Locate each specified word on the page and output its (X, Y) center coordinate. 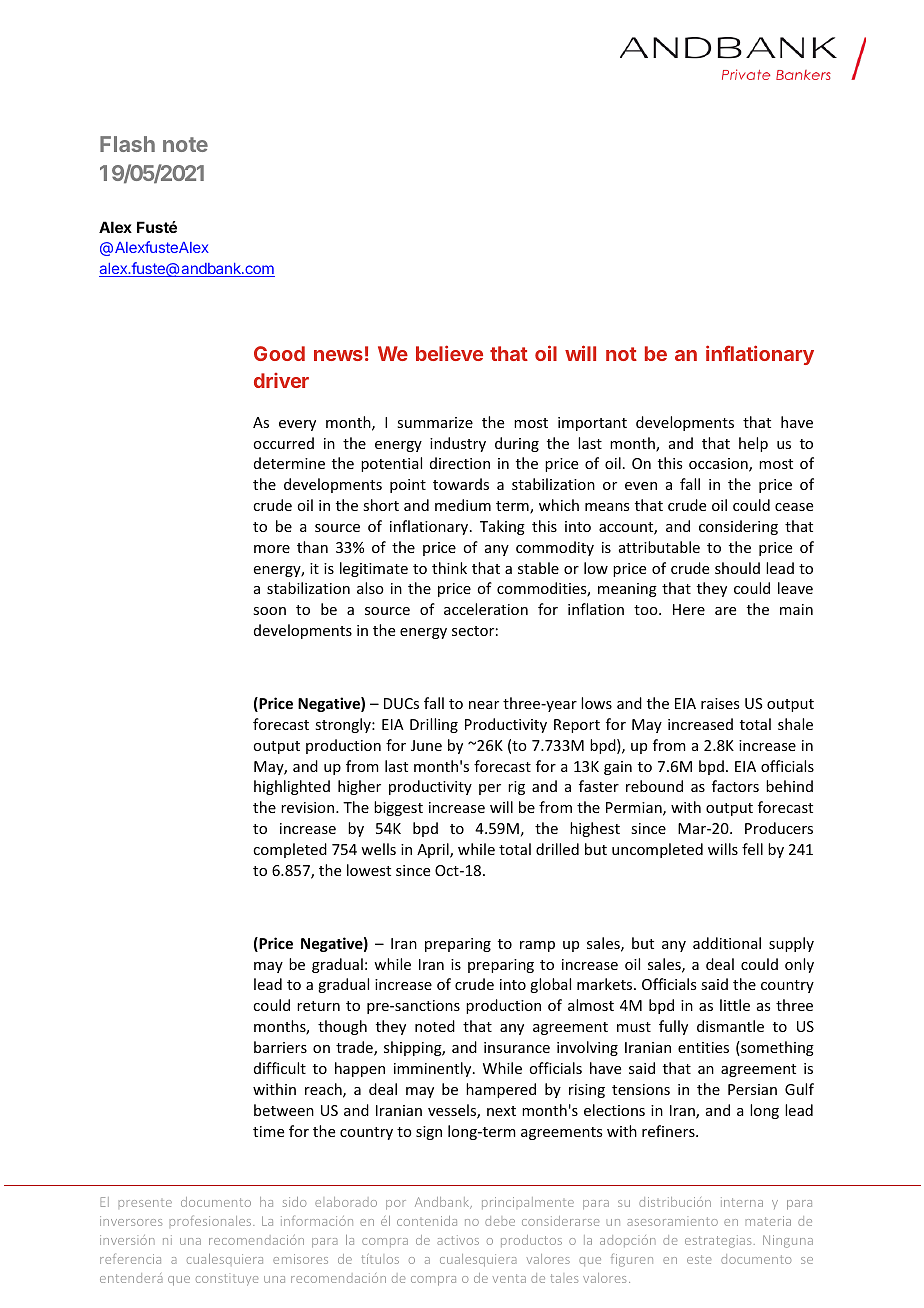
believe (449, 353)
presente (145, 1203)
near (484, 705)
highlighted (292, 787)
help (753, 444)
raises (720, 703)
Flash (127, 144)
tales (564, 1278)
